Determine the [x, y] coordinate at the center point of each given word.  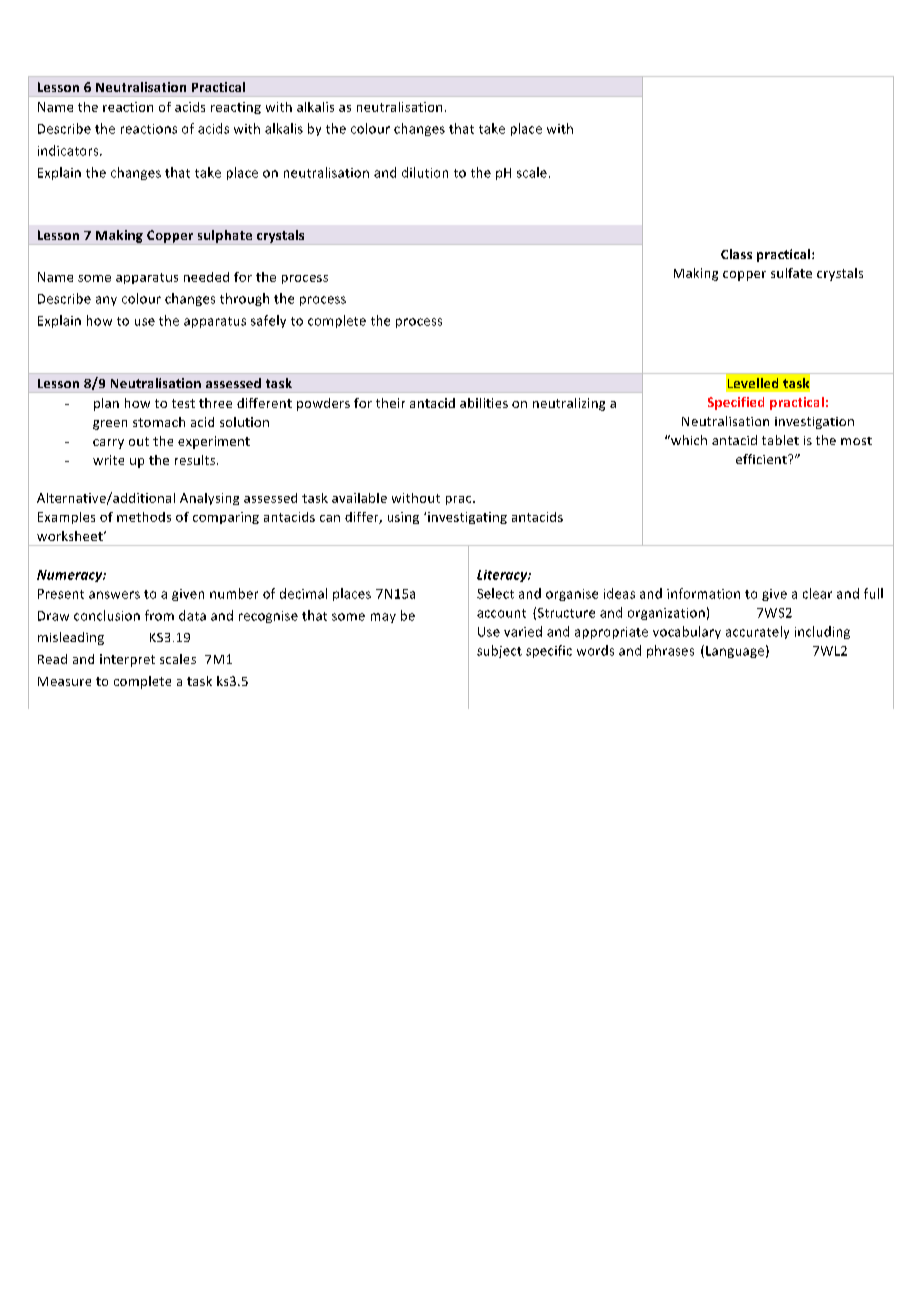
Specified [736, 403]
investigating [467, 518]
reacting [236, 108]
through [244, 299]
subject [499, 651]
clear [817, 593]
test [183, 403]
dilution [425, 172]
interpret [127, 660]
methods [144, 517]
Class [736, 254]
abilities [484, 403]
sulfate [791, 273]
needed [206, 277]
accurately [757, 632]
